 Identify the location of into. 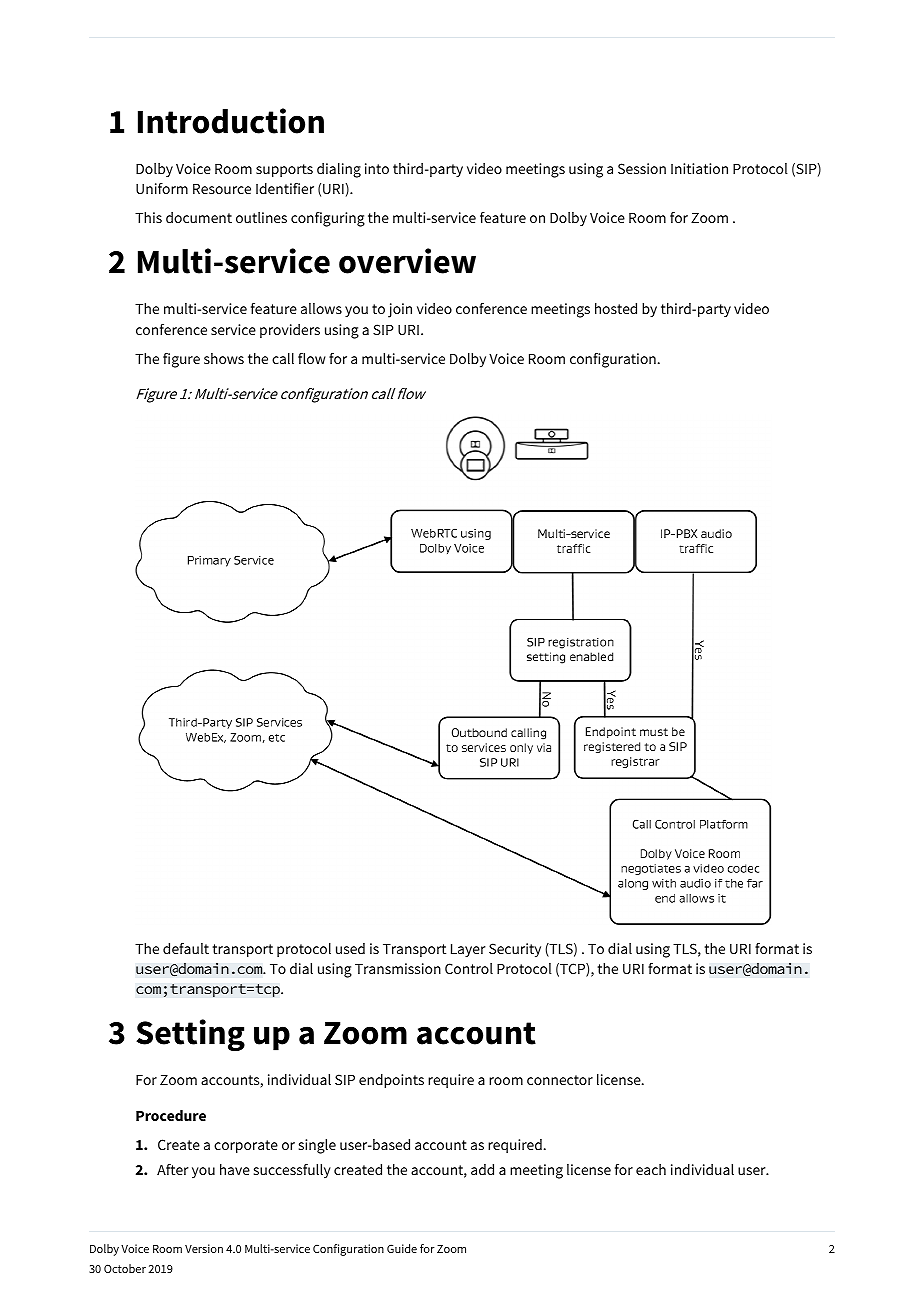
(377, 168).
